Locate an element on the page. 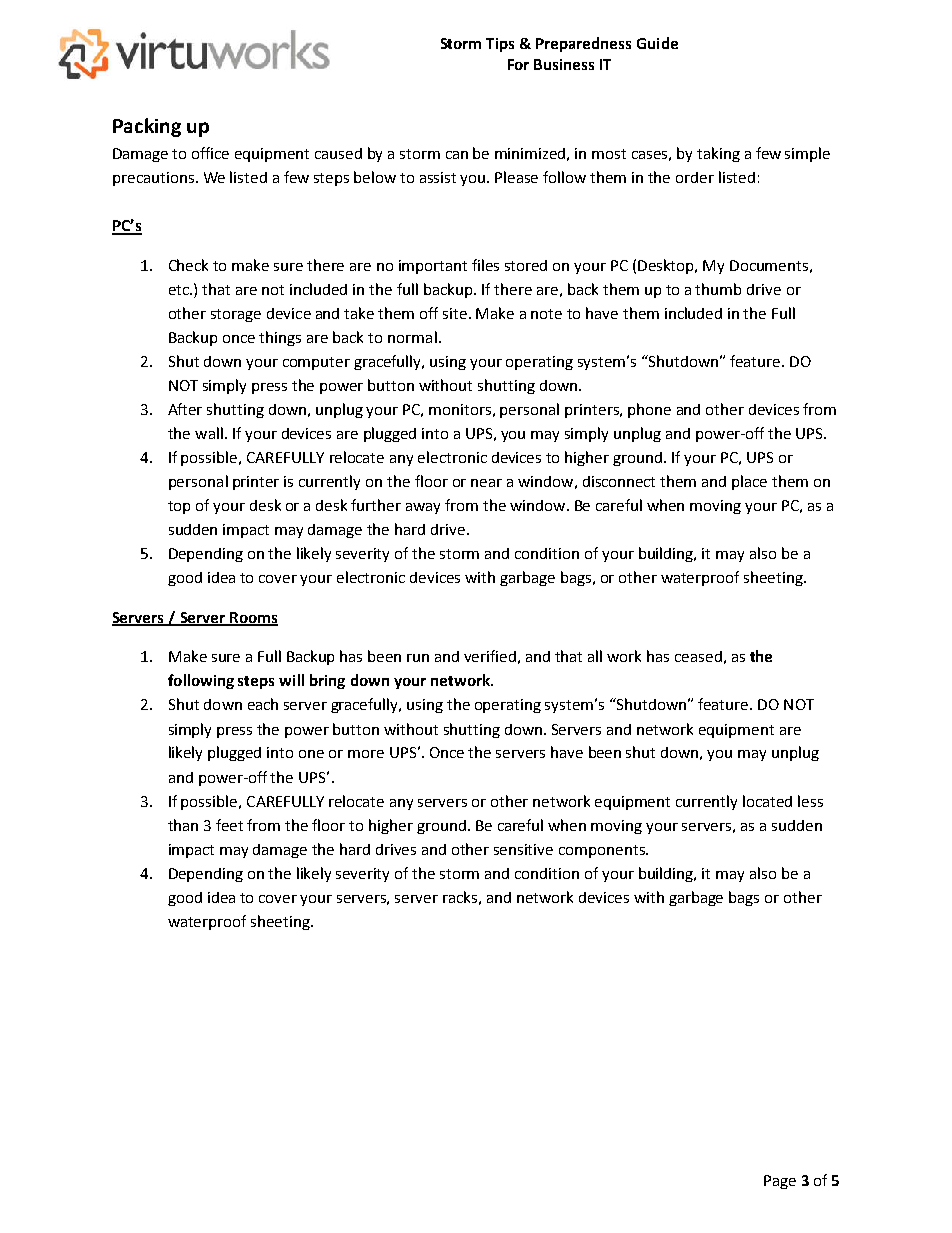  feet is located at coordinates (229, 825).
